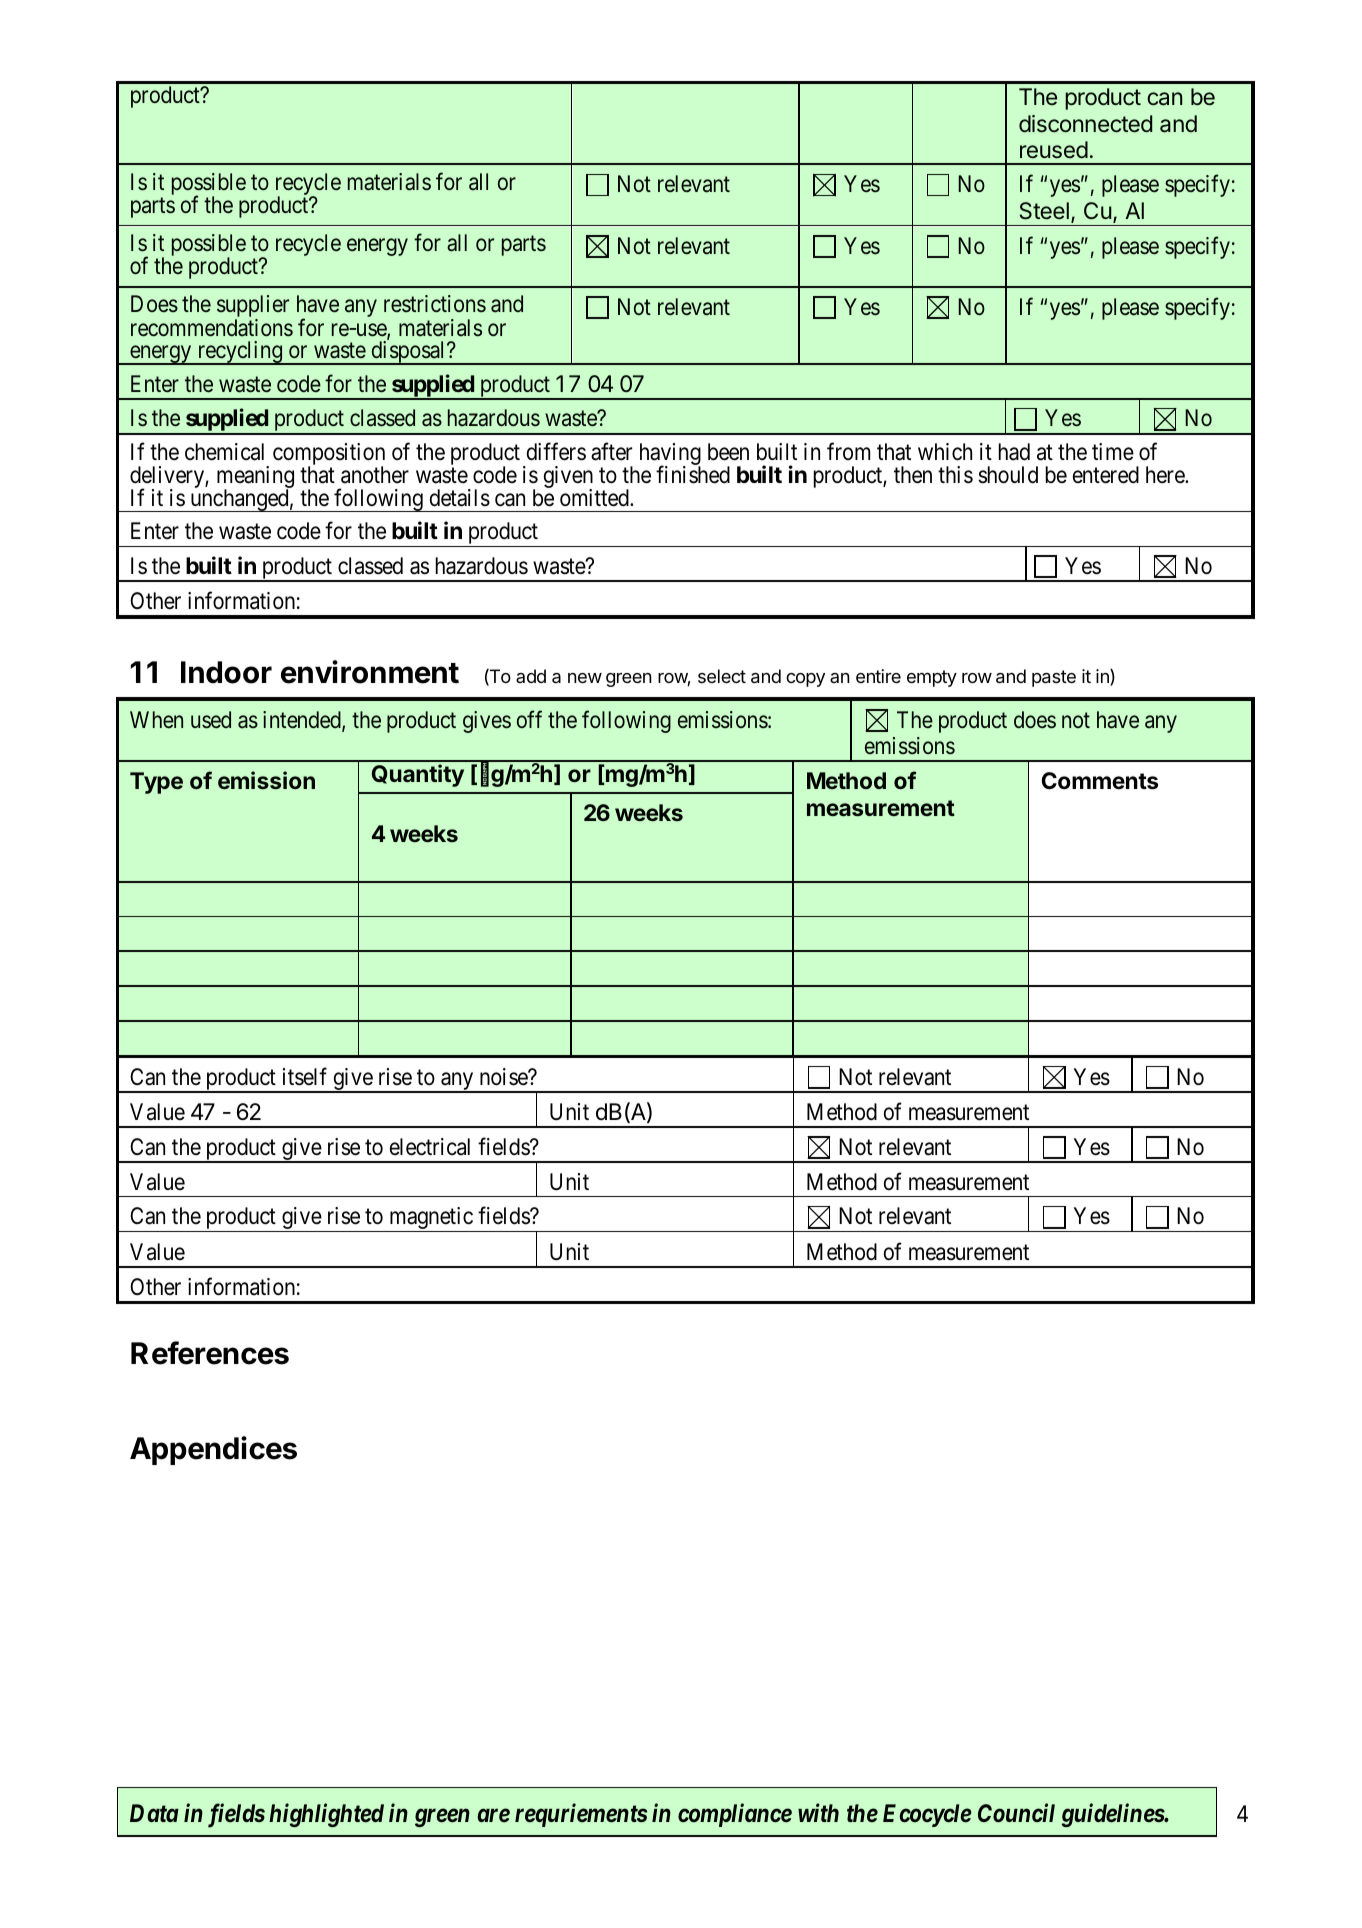 The height and width of the page is (1928, 1362). Describe the element at coordinates (504, 1077) in the page. I see `noise` at that location.
